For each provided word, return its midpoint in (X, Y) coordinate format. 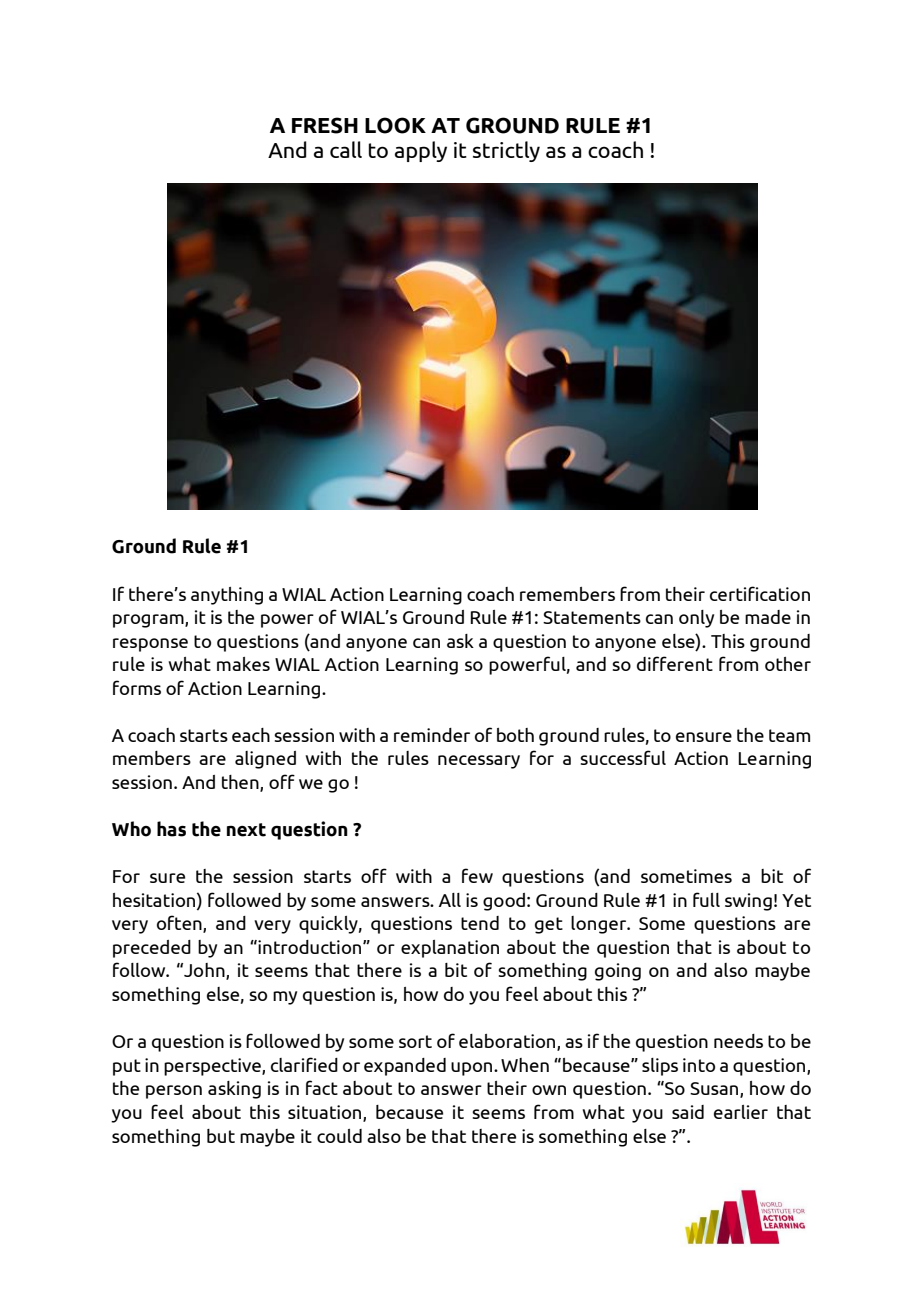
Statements (592, 617)
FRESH (325, 125)
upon (473, 1069)
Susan (715, 1090)
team (789, 735)
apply (421, 151)
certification (760, 593)
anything (227, 596)
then (241, 783)
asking (234, 1090)
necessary (479, 762)
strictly (506, 151)
